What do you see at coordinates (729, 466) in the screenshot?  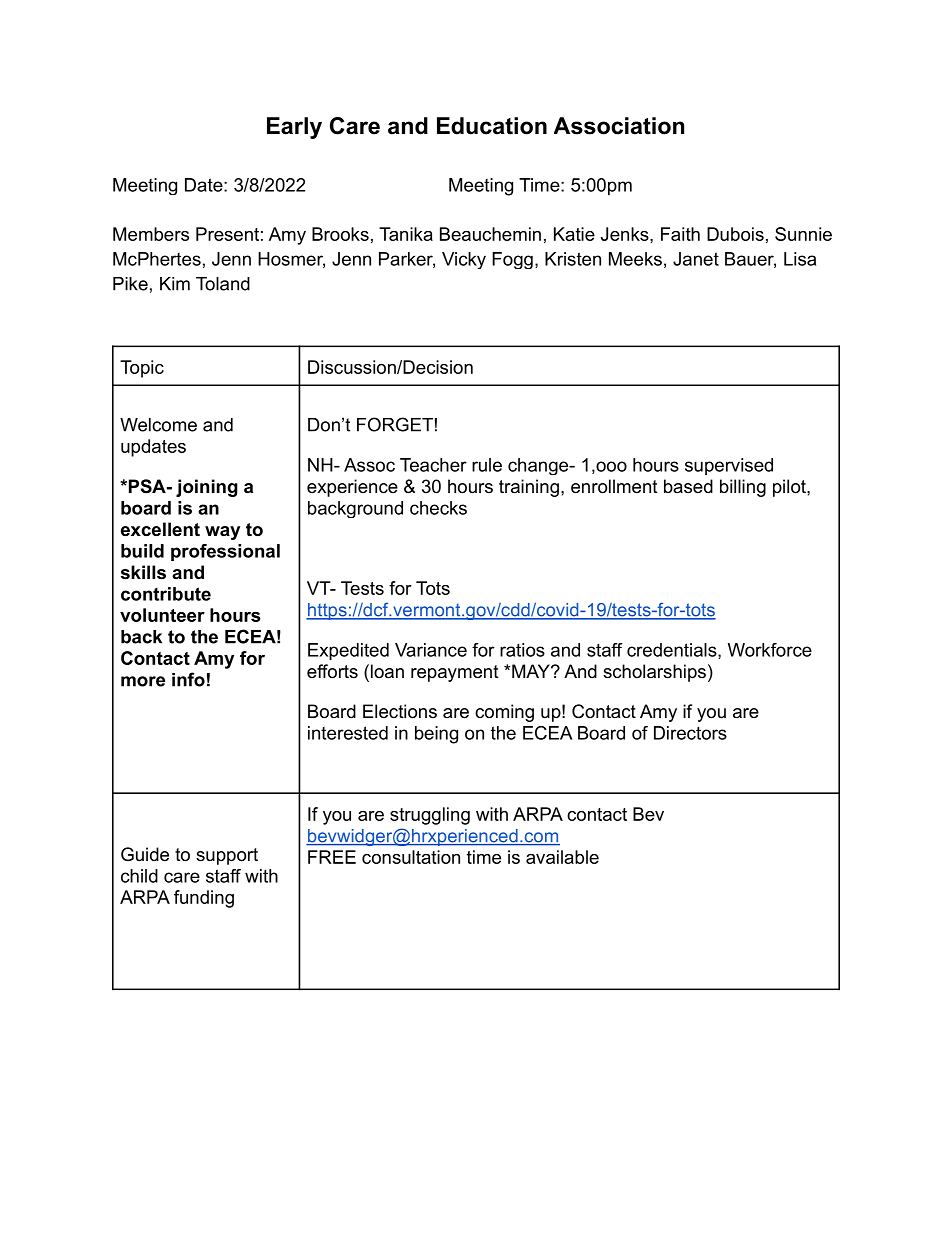 I see `supervised` at bounding box center [729, 466].
